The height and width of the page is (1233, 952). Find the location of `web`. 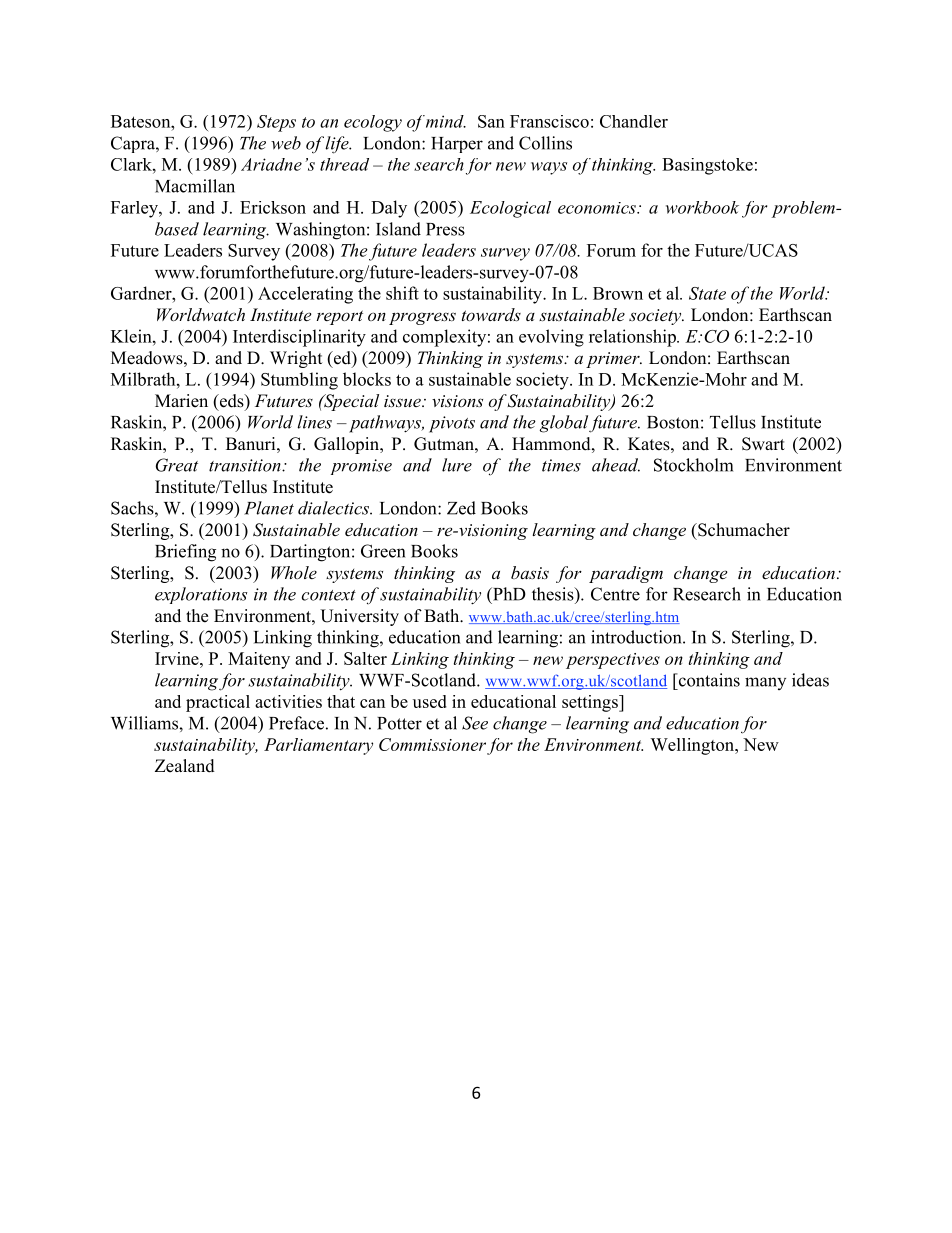

web is located at coordinates (286, 143).
